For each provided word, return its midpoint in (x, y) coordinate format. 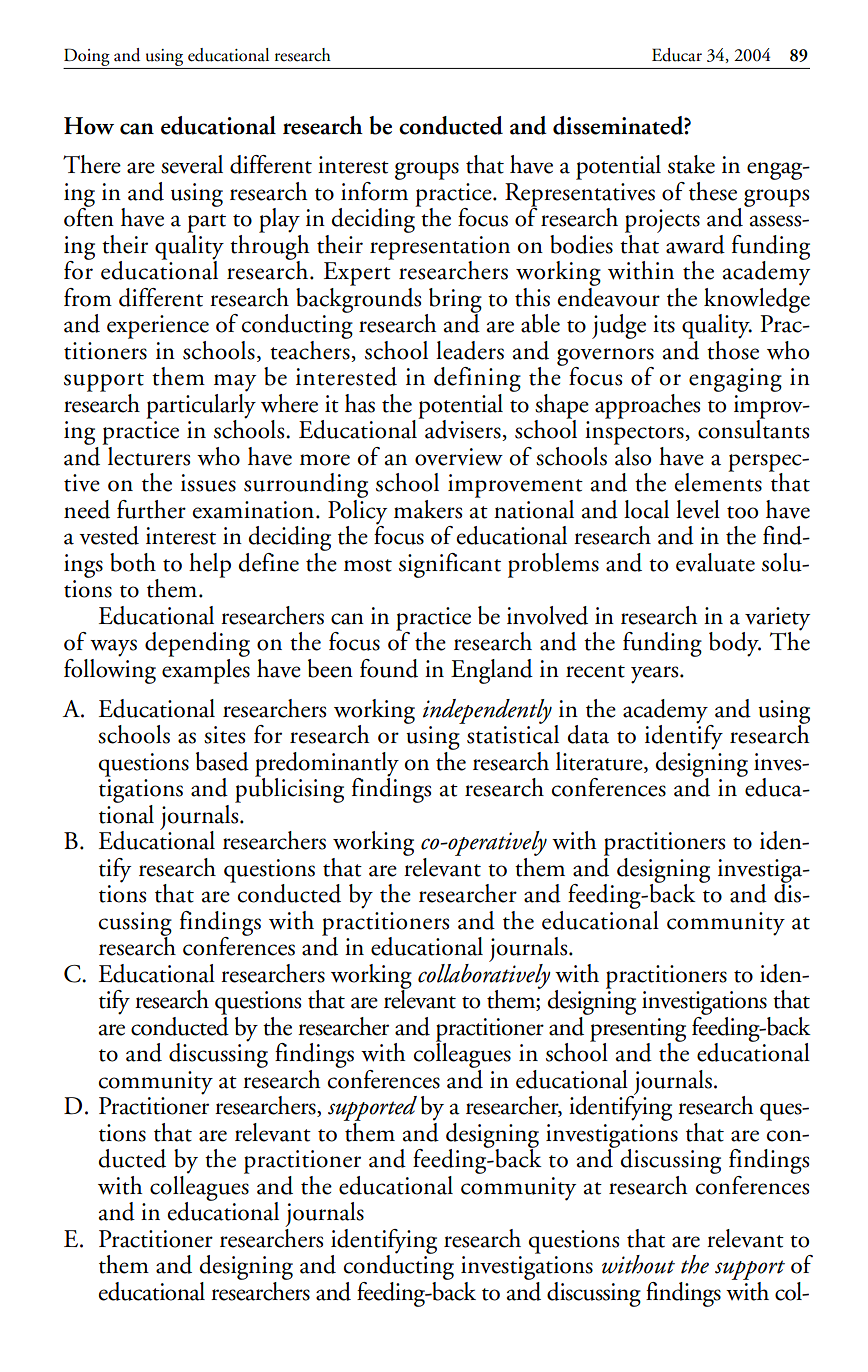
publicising (289, 789)
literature (600, 762)
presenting (638, 1031)
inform (374, 190)
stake (691, 164)
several (192, 164)
